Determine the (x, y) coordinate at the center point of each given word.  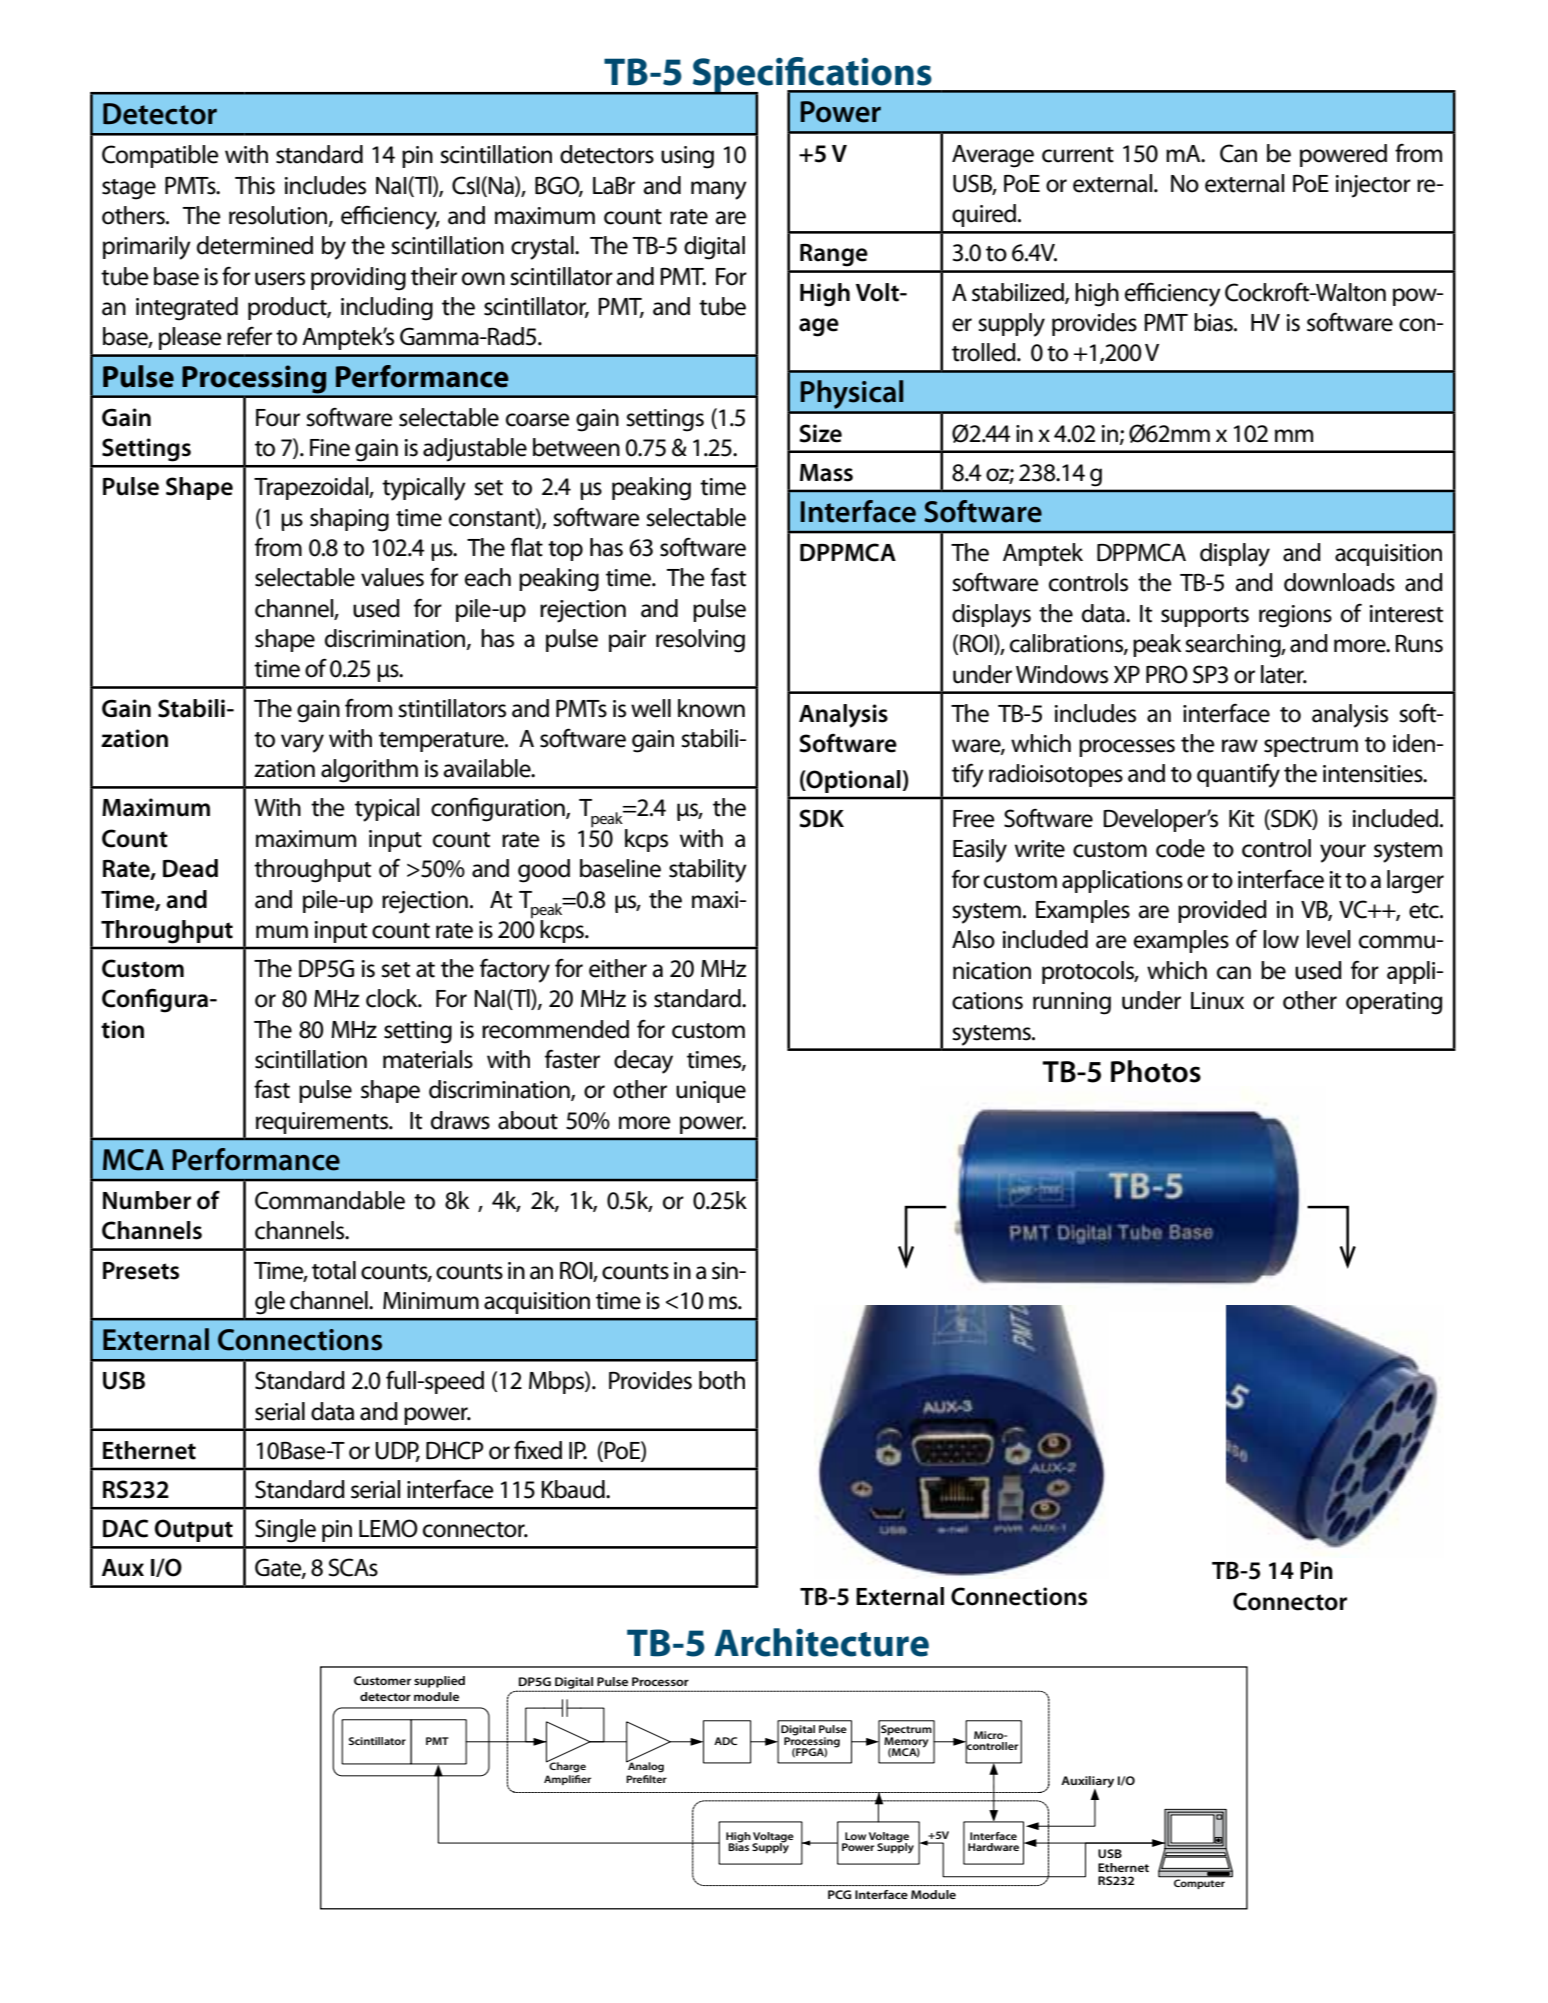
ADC (725, 1741)
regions (1295, 616)
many (719, 190)
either (618, 968)
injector (1373, 186)
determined (255, 245)
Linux (1217, 1001)
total (334, 1270)
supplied (439, 1682)
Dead (190, 868)
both (722, 1380)
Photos (1156, 1071)
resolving (700, 641)
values (392, 577)
